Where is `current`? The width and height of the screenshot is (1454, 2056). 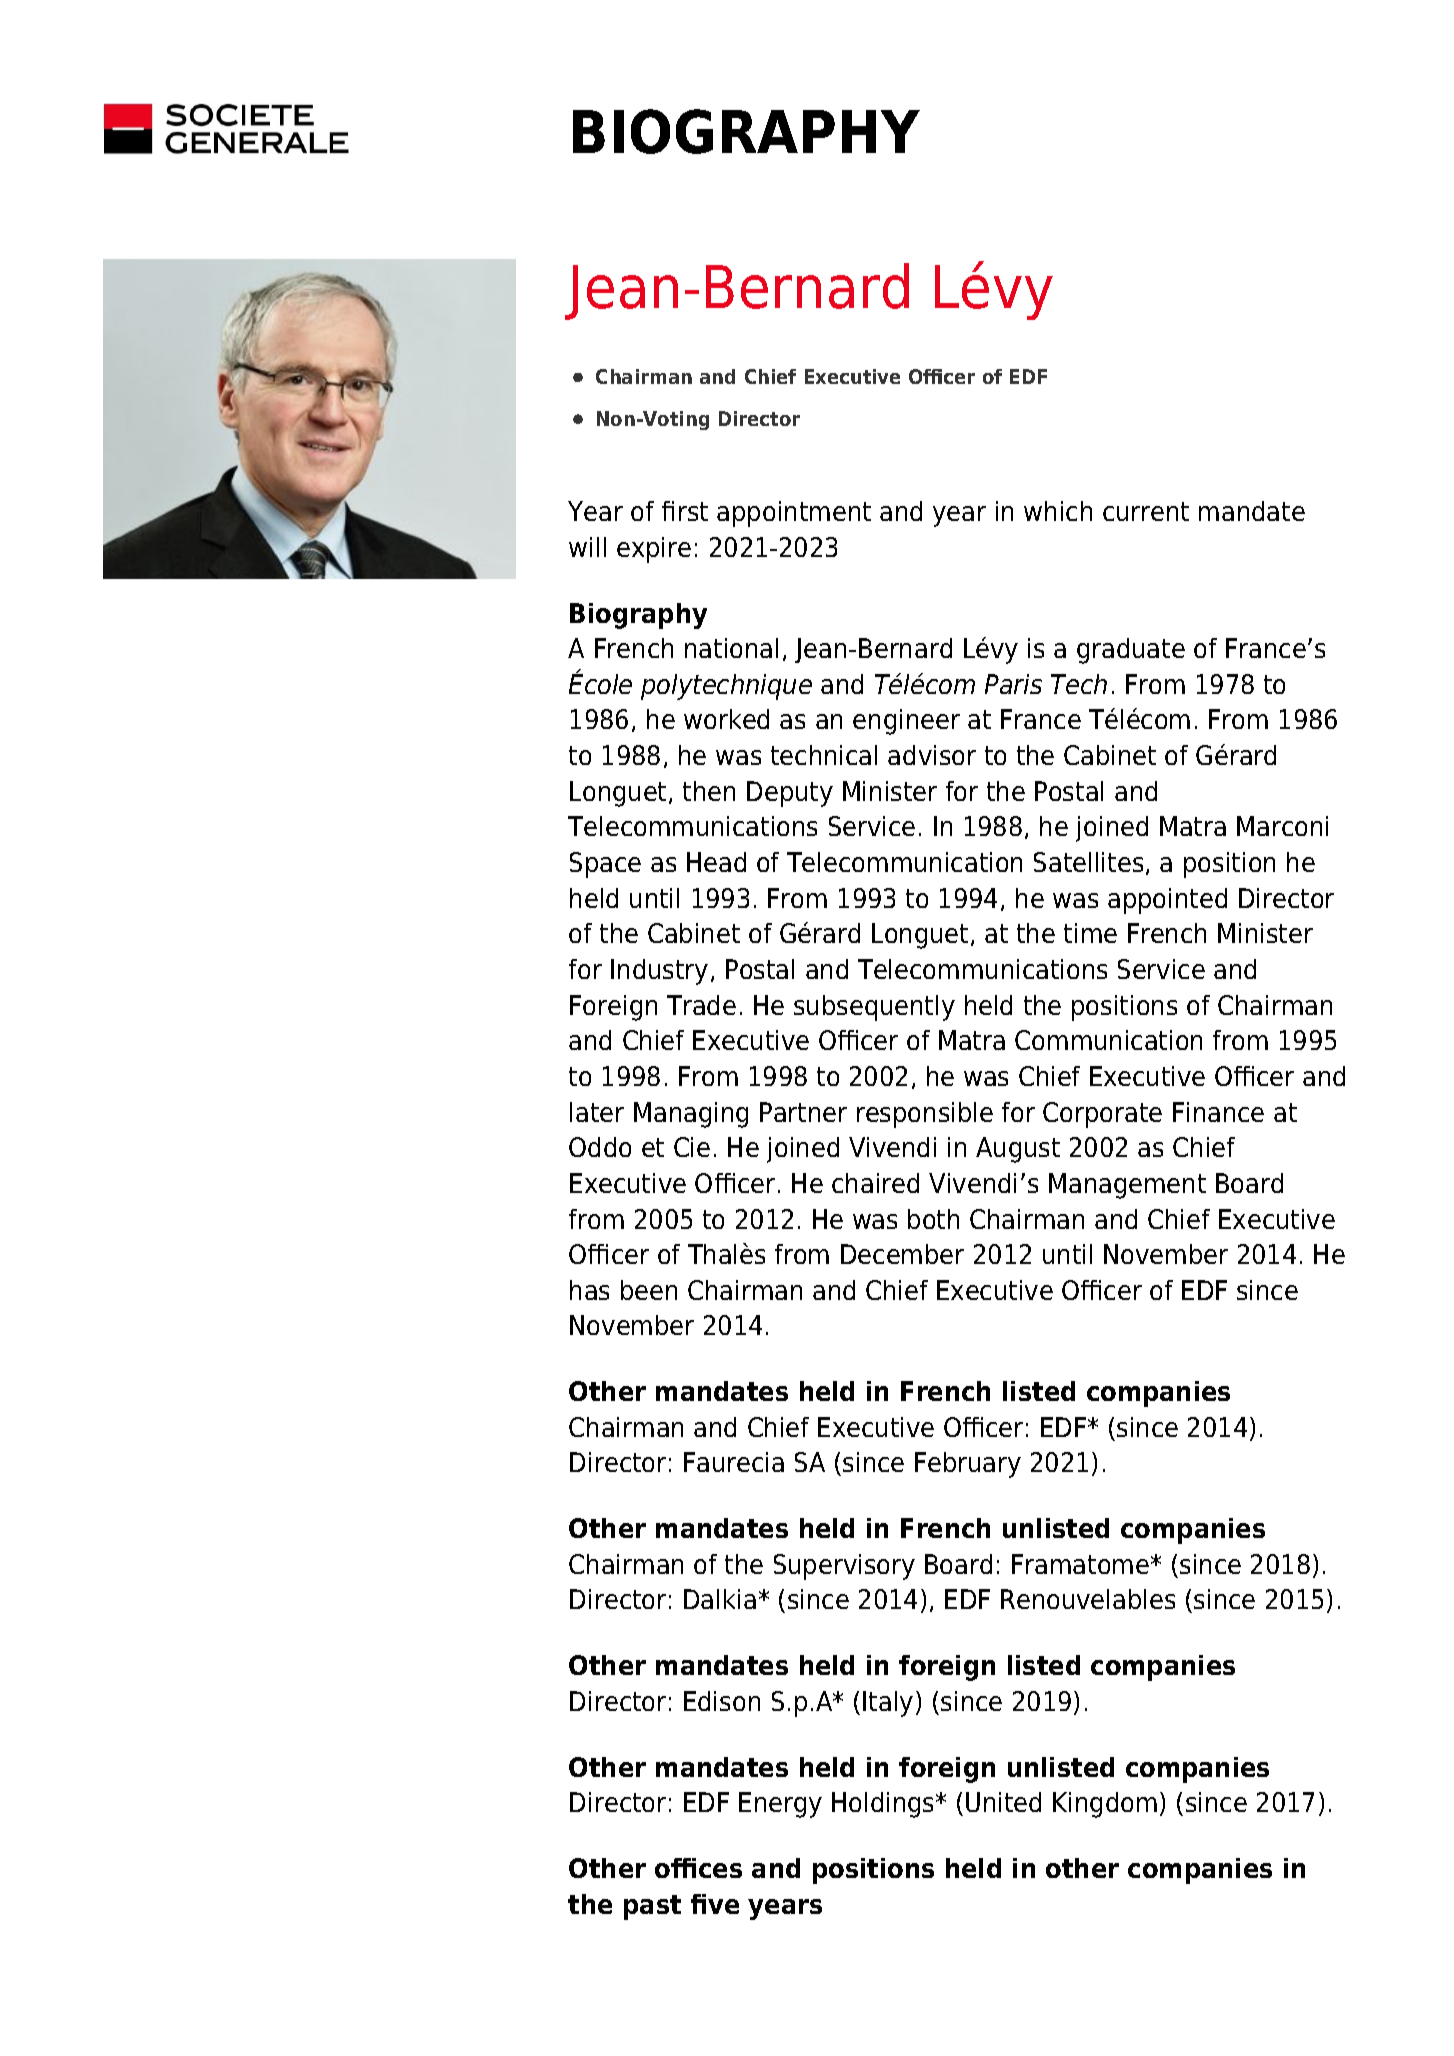 current is located at coordinates (1146, 511).
